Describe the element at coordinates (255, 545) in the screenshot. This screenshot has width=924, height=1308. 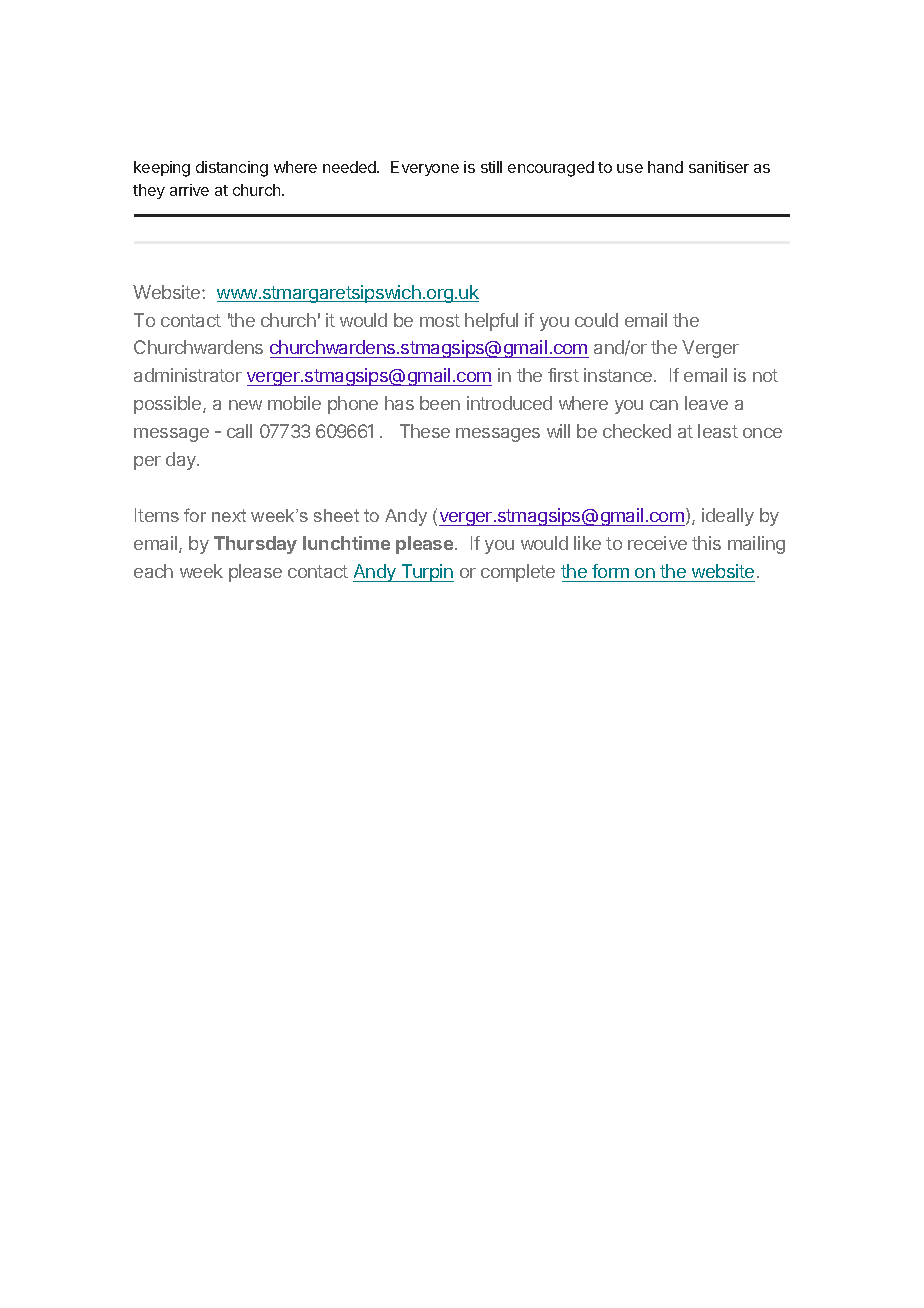
I see `Thursday` at that location.
